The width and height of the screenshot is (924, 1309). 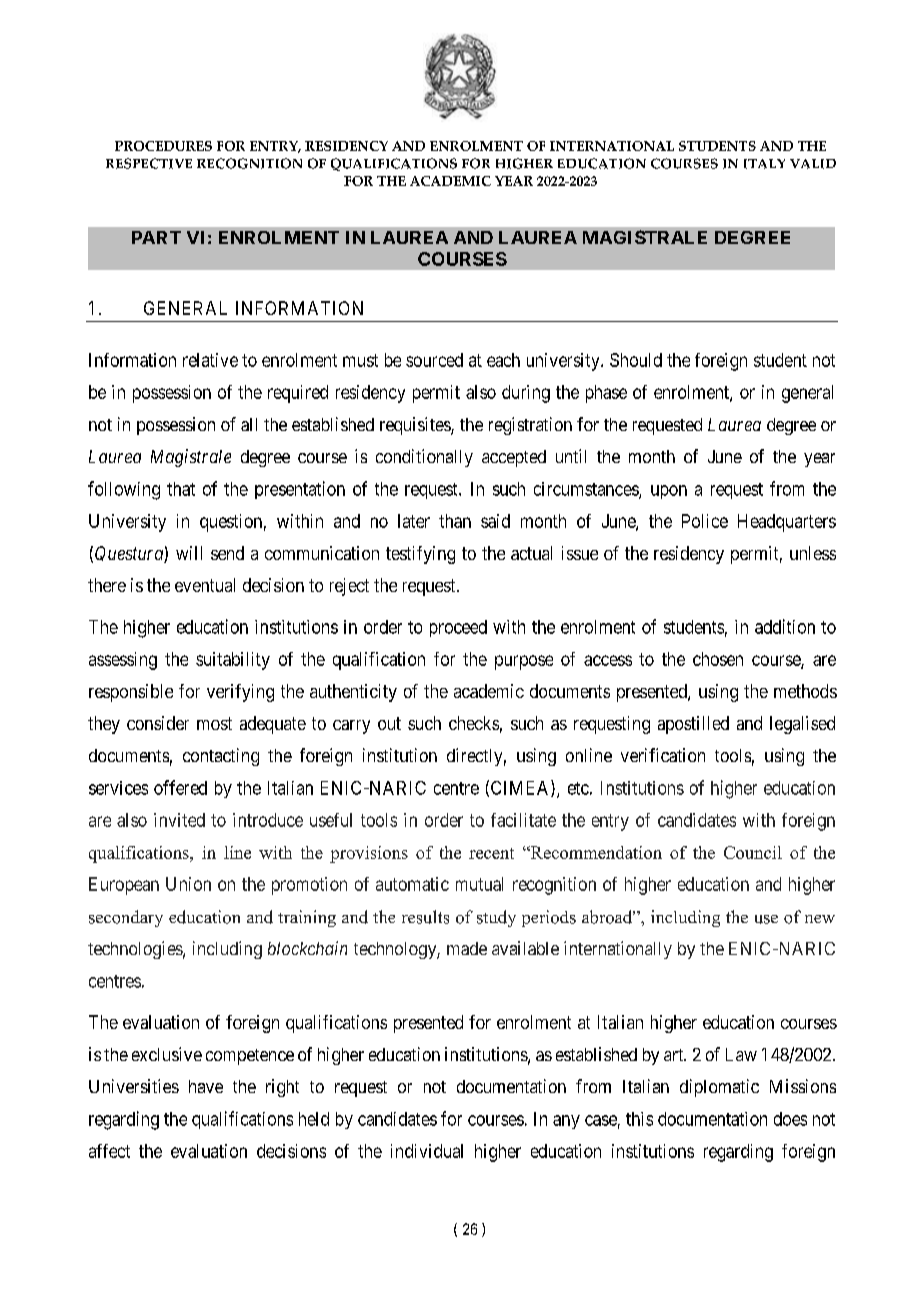 What do you see at coordinates (188, 884) in the screenshot?
I see `Union` at bounding box center [188, 884].
